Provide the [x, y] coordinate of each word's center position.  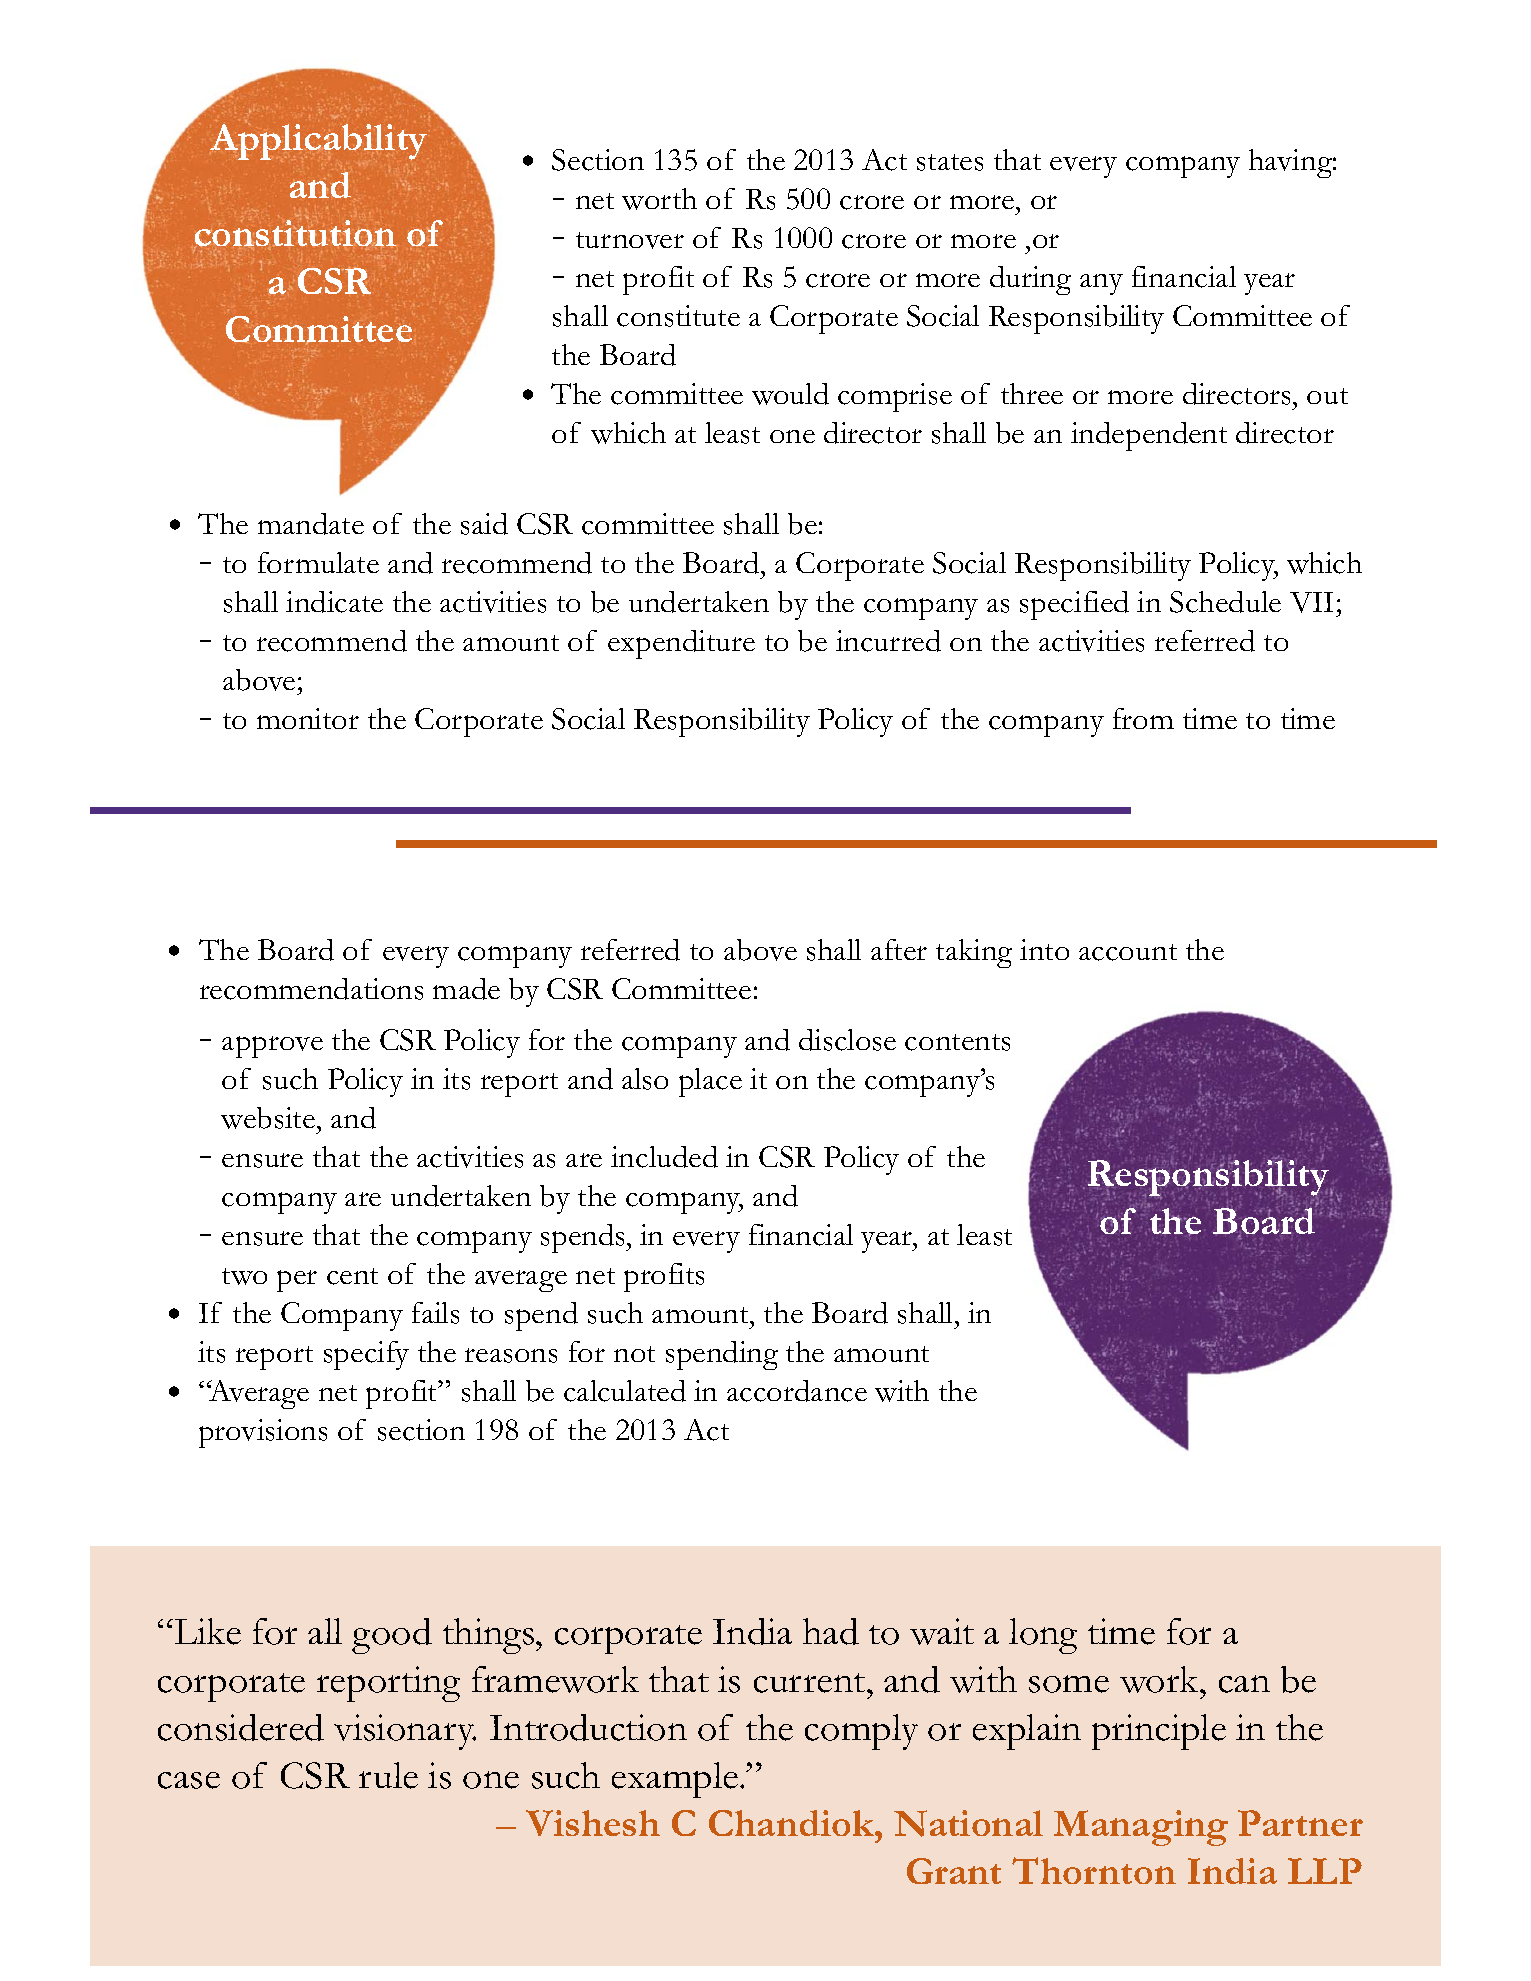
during [1030, 280]
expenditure [681, 644]
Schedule [1225, 602]
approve [272, 1047]
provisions [263, 1433]
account [1128, 952]
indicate [334, 602]
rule [388, 1775]
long [1043, 1636]
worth [659, 199]
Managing [1141, 1828]
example [676, 1780]
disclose [847, 1040]
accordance [797, 1391]
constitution [295, 234]
